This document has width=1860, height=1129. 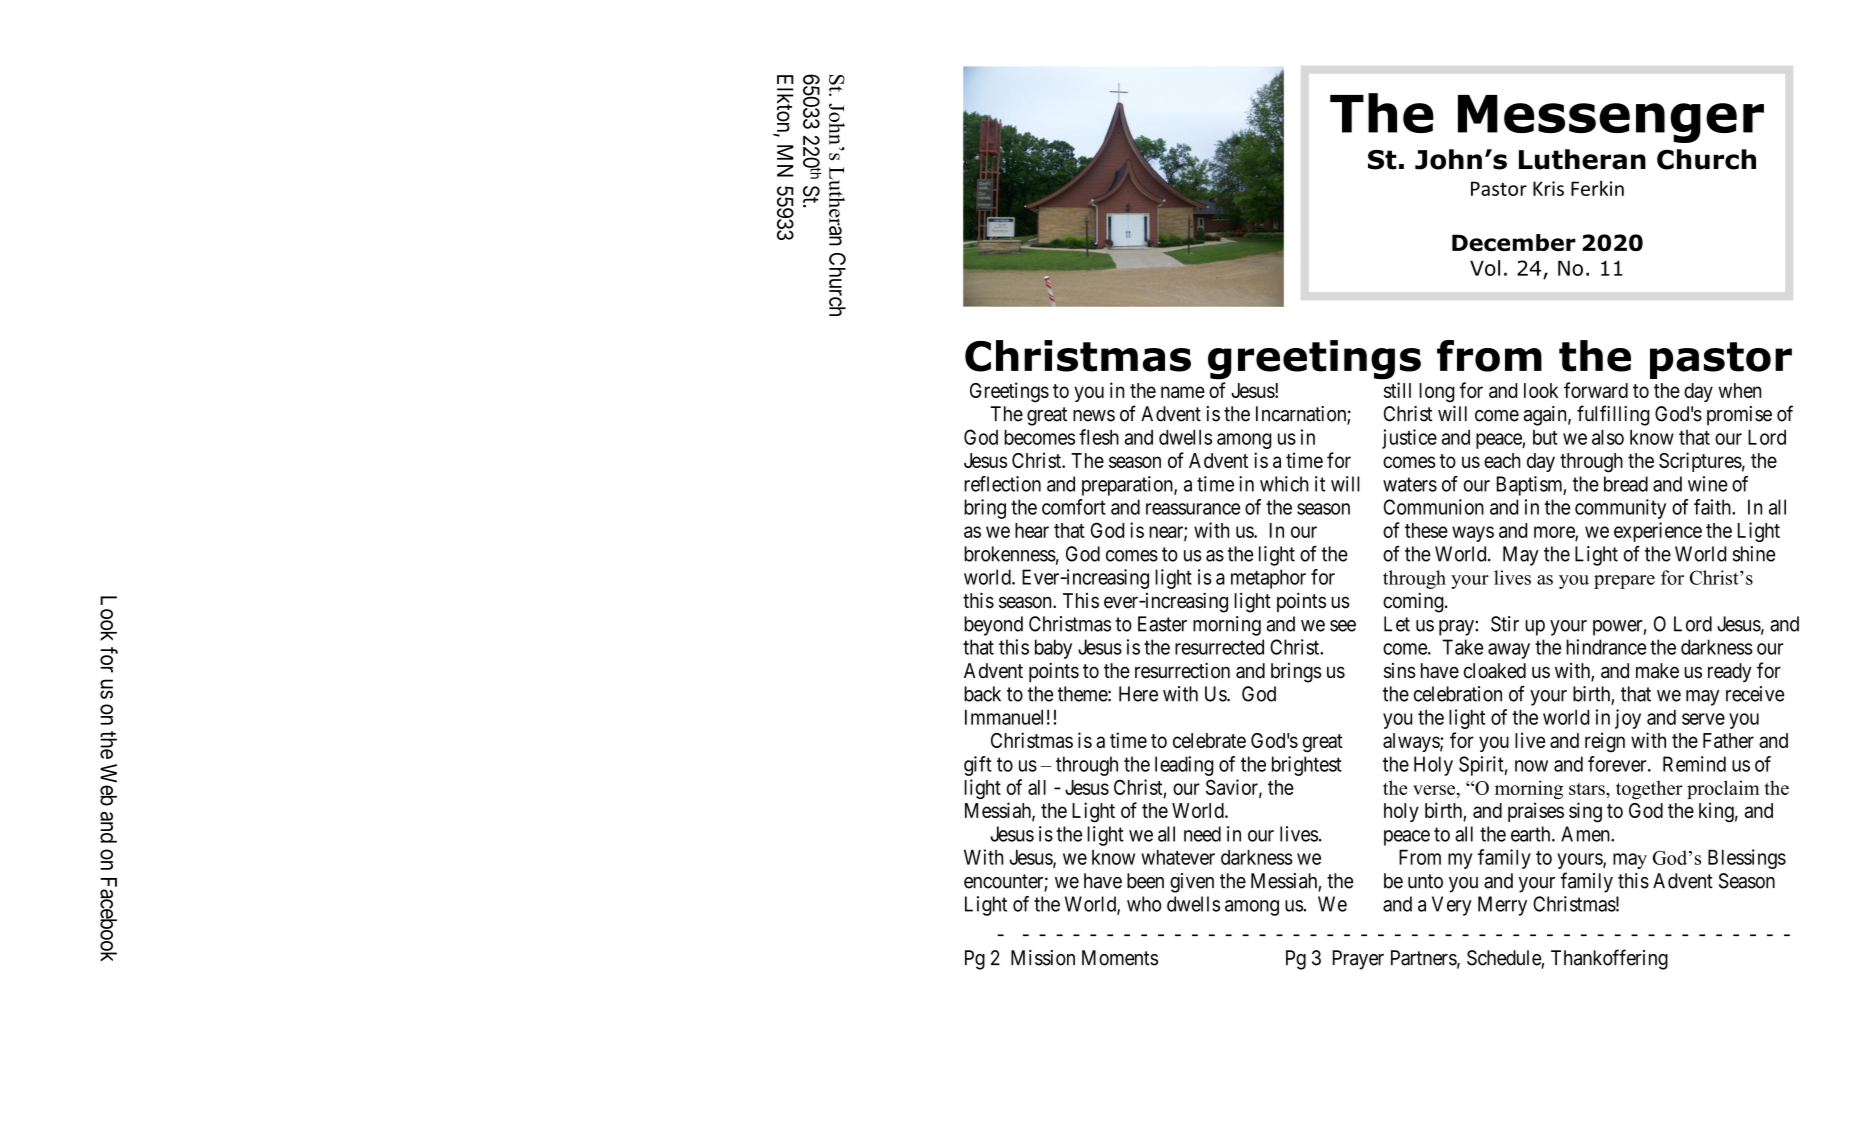 What do you see at coordinates (1183, 392) in the document?
I see `name` at bounding box center [1183, 392].
